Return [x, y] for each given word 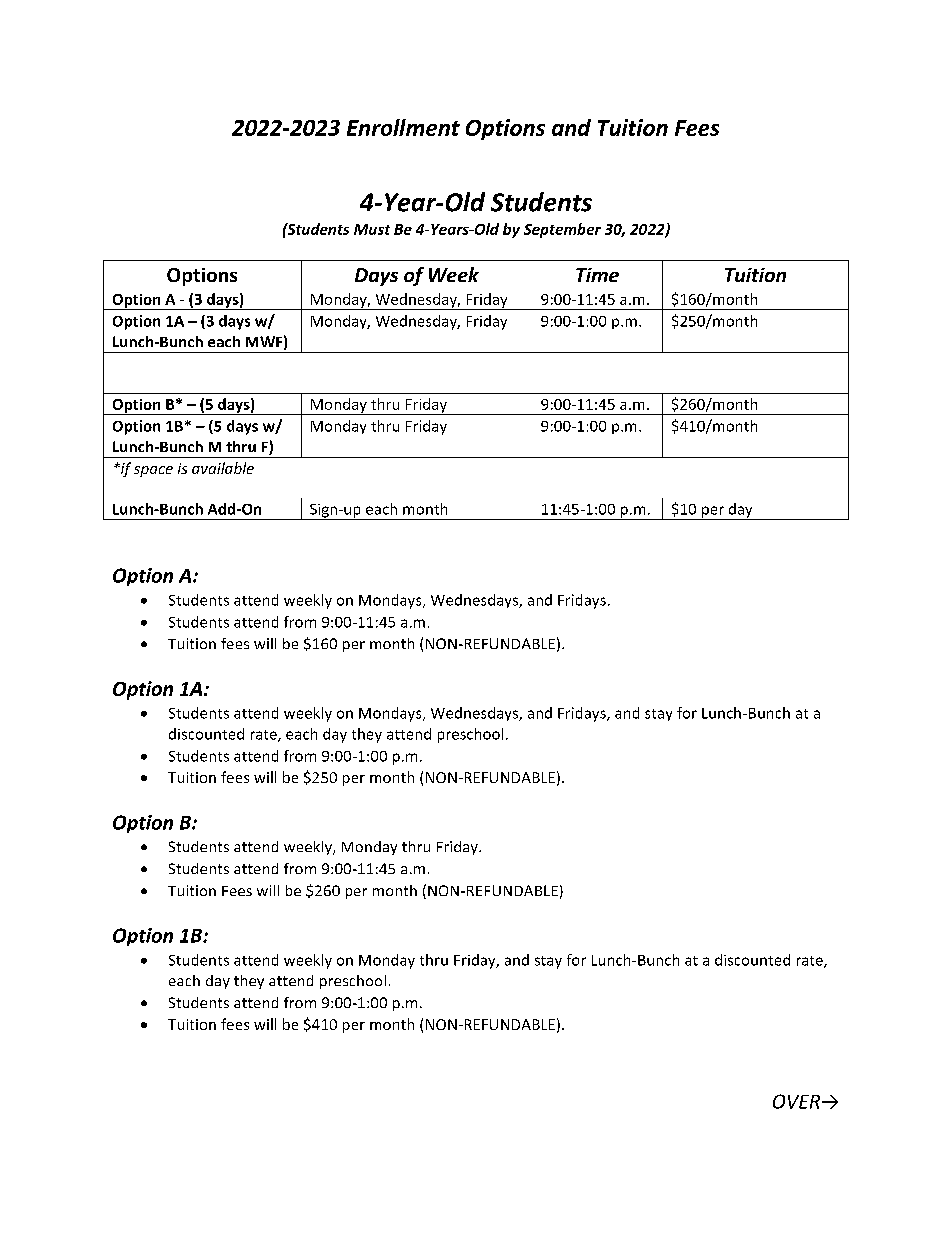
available [223, 468]
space [153, 471]
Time [597, 275]
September [562, 230]
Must [372, 229]
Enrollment [403, 127]
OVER [798, 1101]
